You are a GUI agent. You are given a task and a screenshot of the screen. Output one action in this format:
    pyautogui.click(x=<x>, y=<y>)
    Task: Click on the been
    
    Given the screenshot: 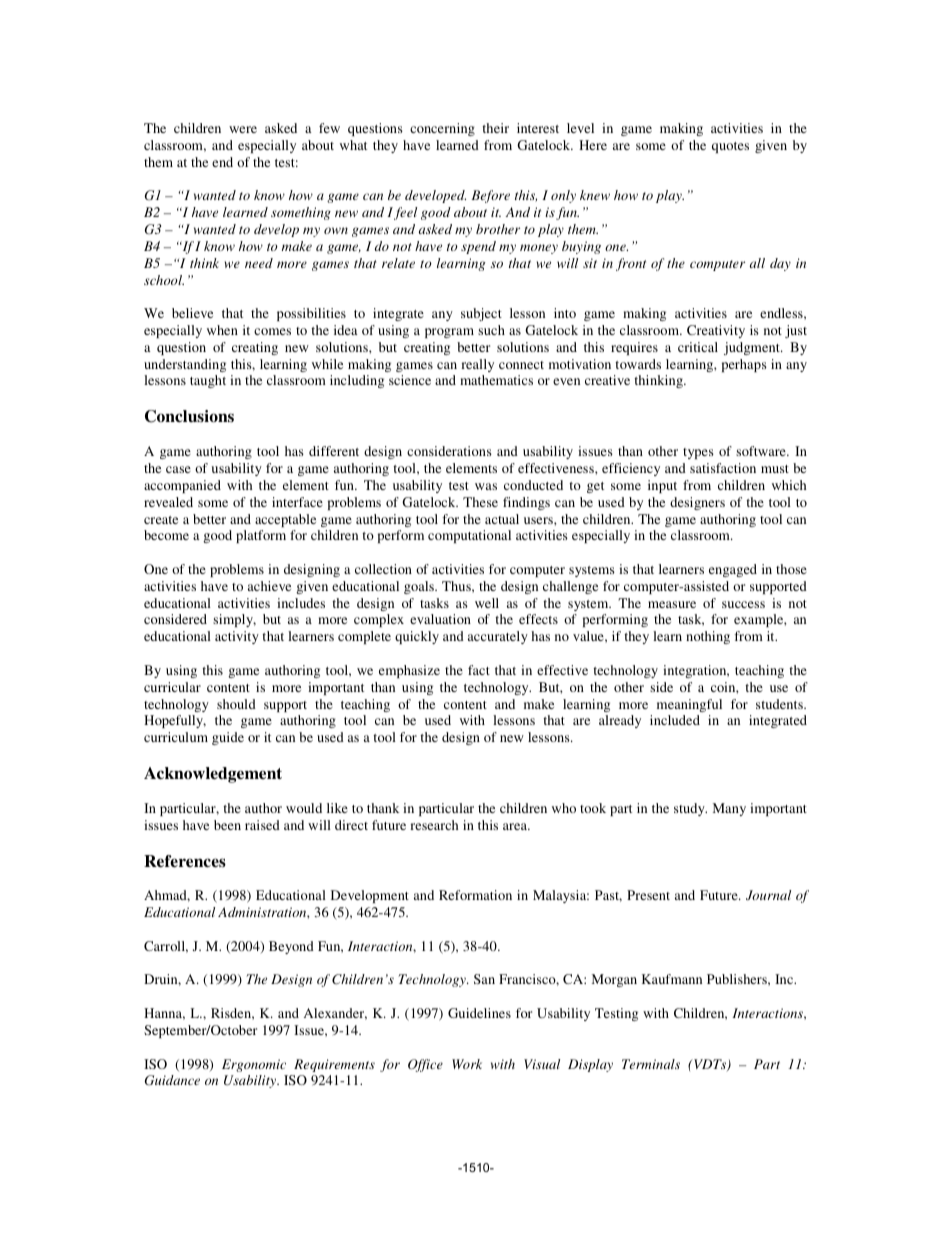 What is the action you would take?
    pyautogui.click(x=227, y=825)
